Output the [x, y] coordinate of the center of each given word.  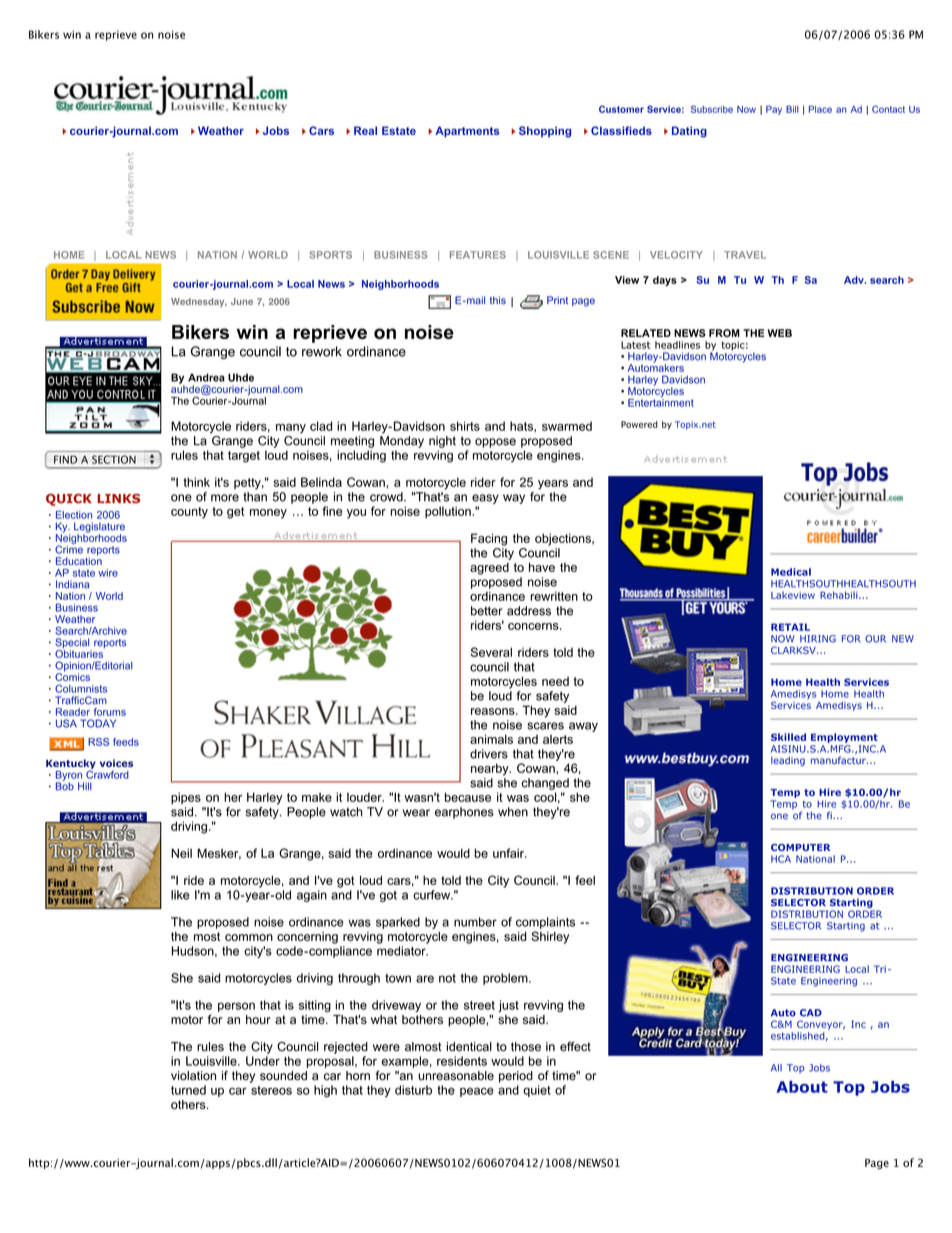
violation [193, 1076]
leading [788, 761]
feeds [126, 742]
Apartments [467, 131]
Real [365, 130]
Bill [792, 109]
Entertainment [661, 401]
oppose [495, 443]
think [196, 482]
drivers [489, 754]
